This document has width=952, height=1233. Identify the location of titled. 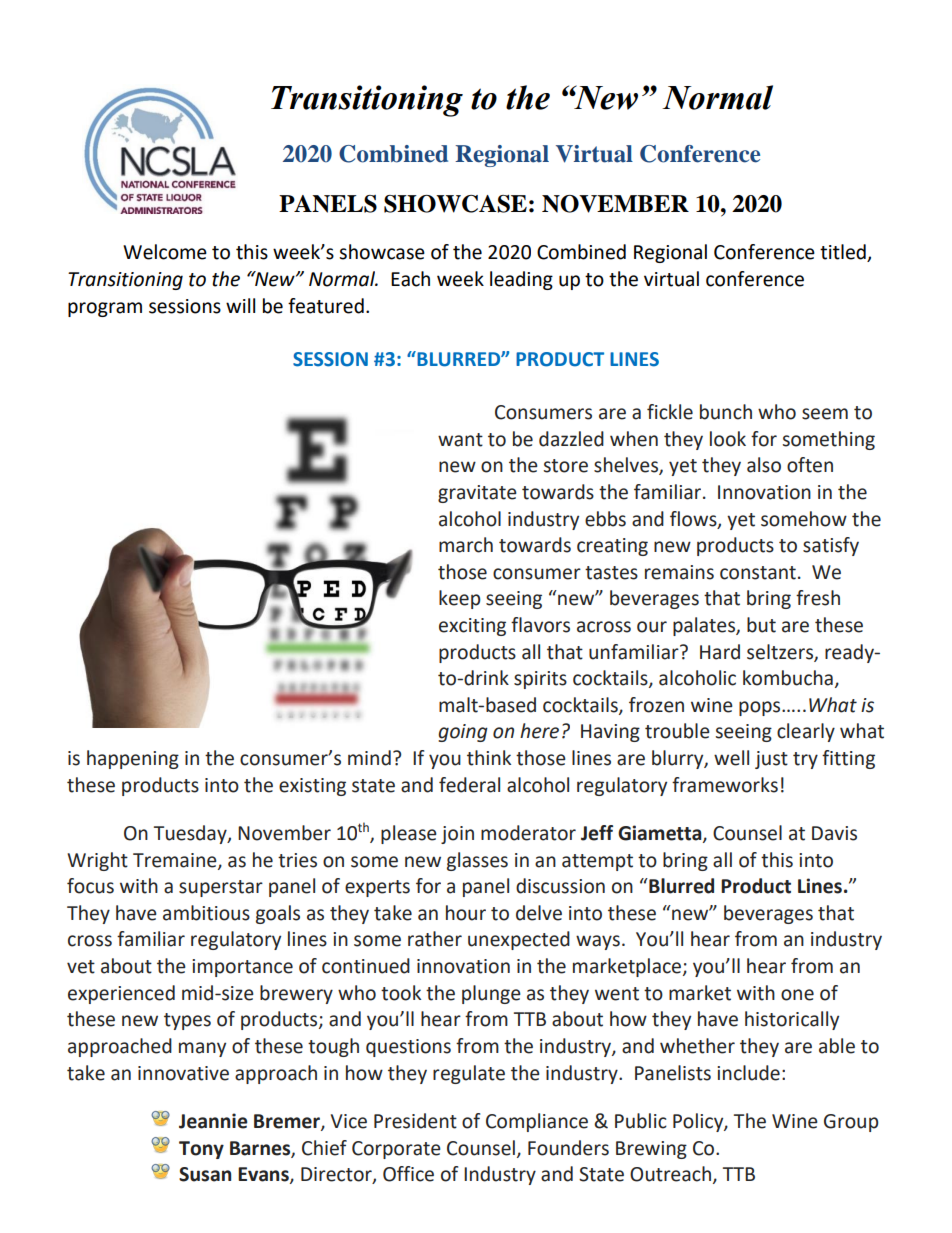
(844, 253).
